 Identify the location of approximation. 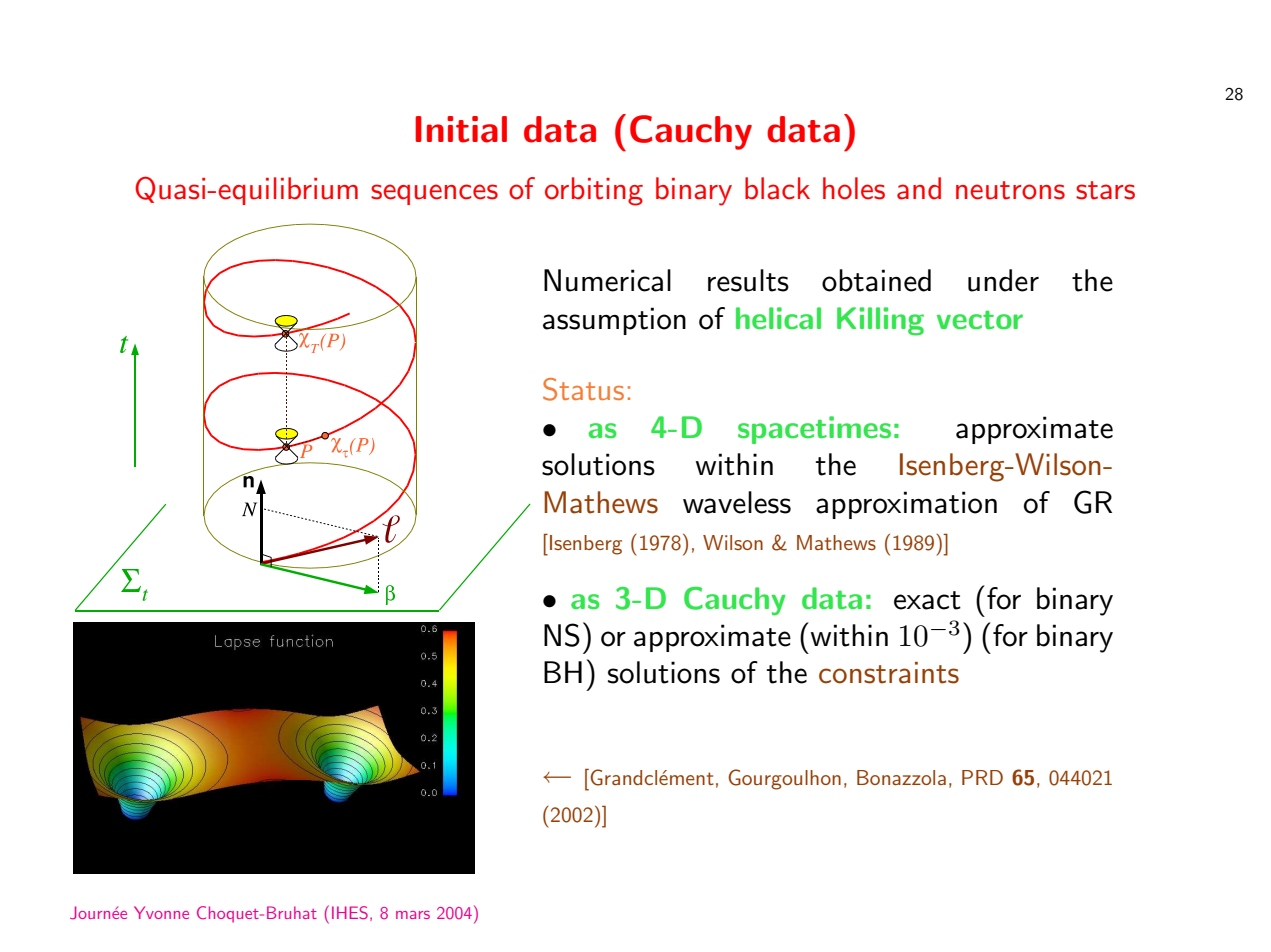
(906, 505).
